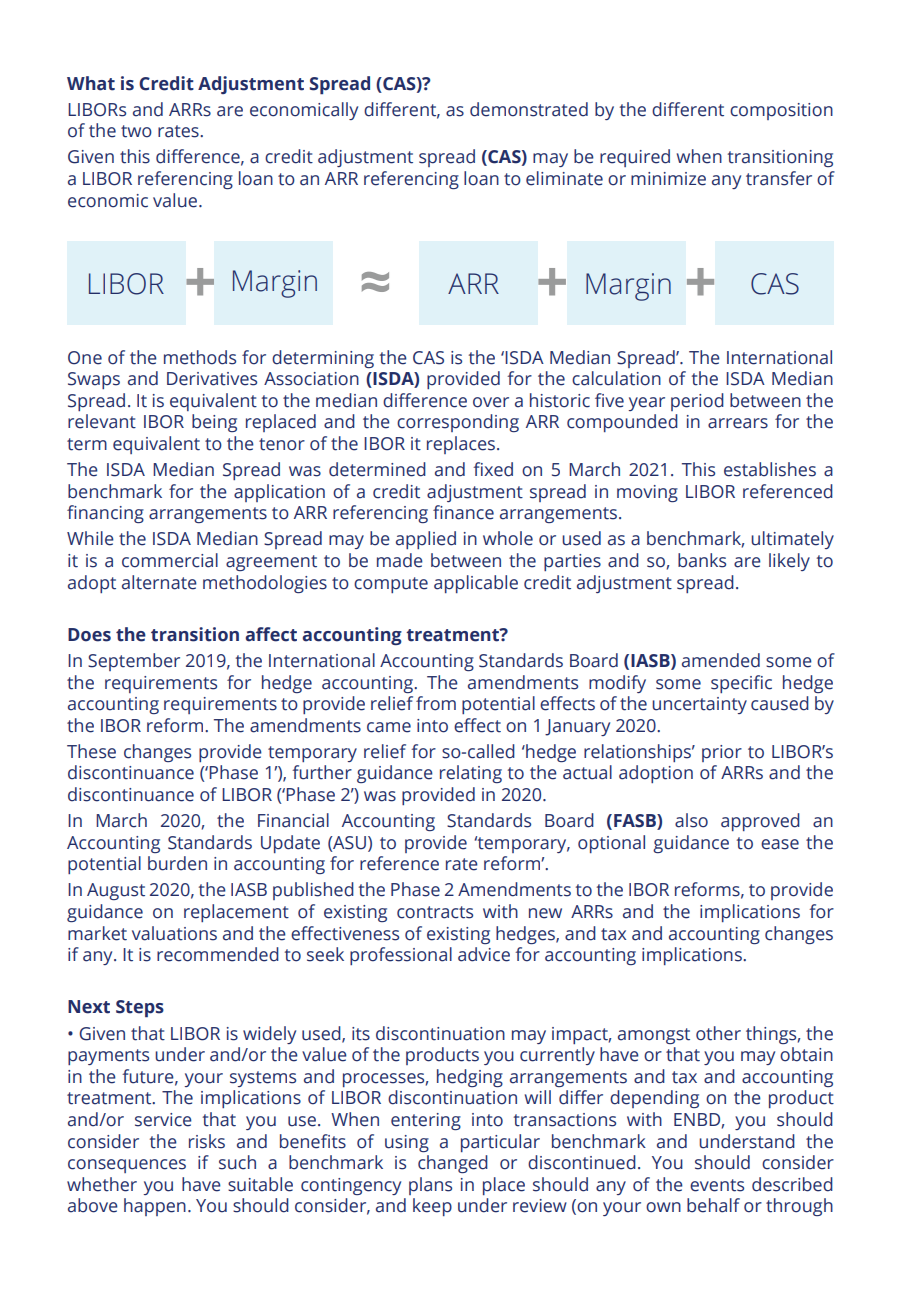  I want to click on September, so click(134, 662).
